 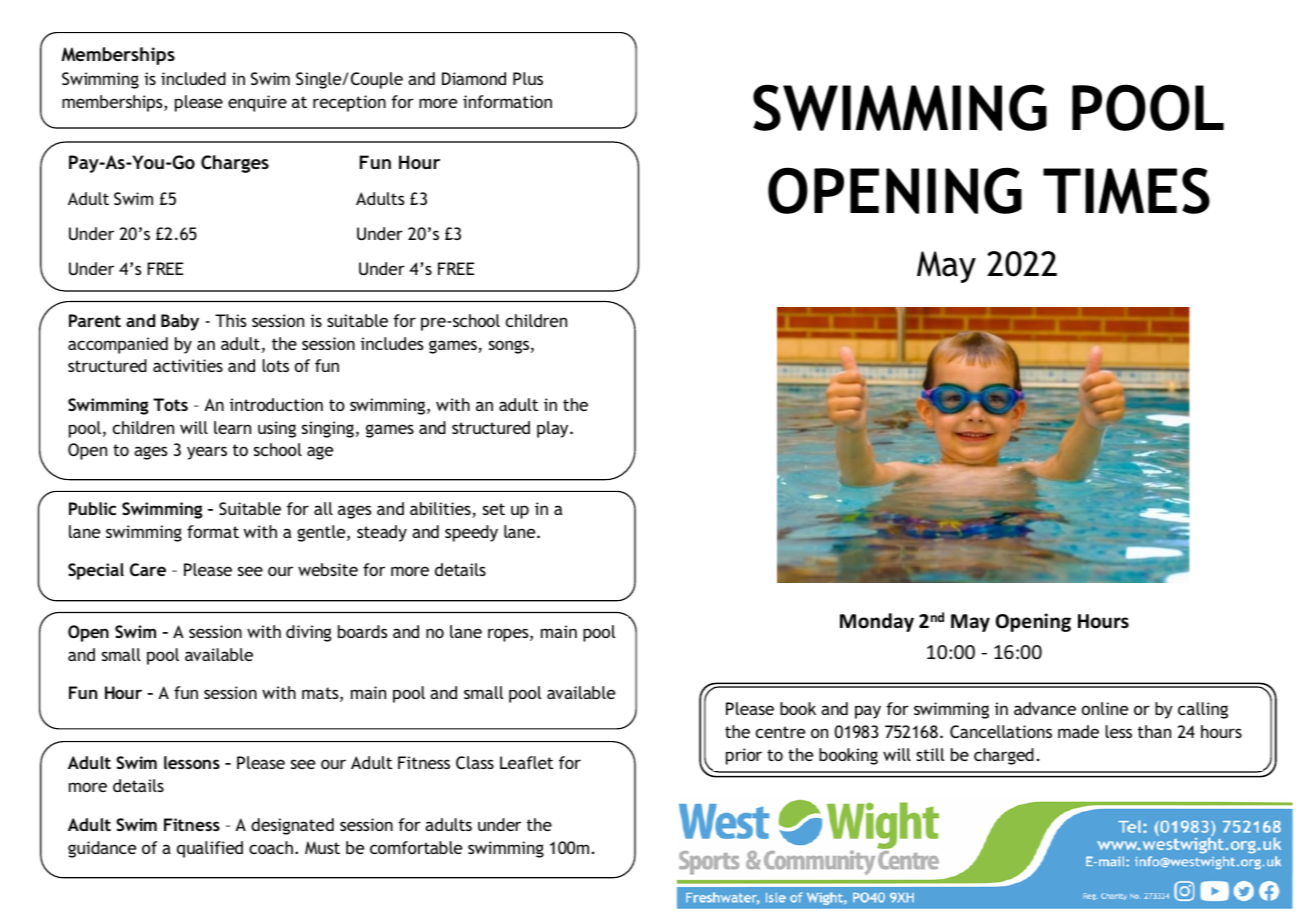 What do you see at coordinates (292, 826) in the screenshot?
I see `designated` at bounding box center [292, 826].
